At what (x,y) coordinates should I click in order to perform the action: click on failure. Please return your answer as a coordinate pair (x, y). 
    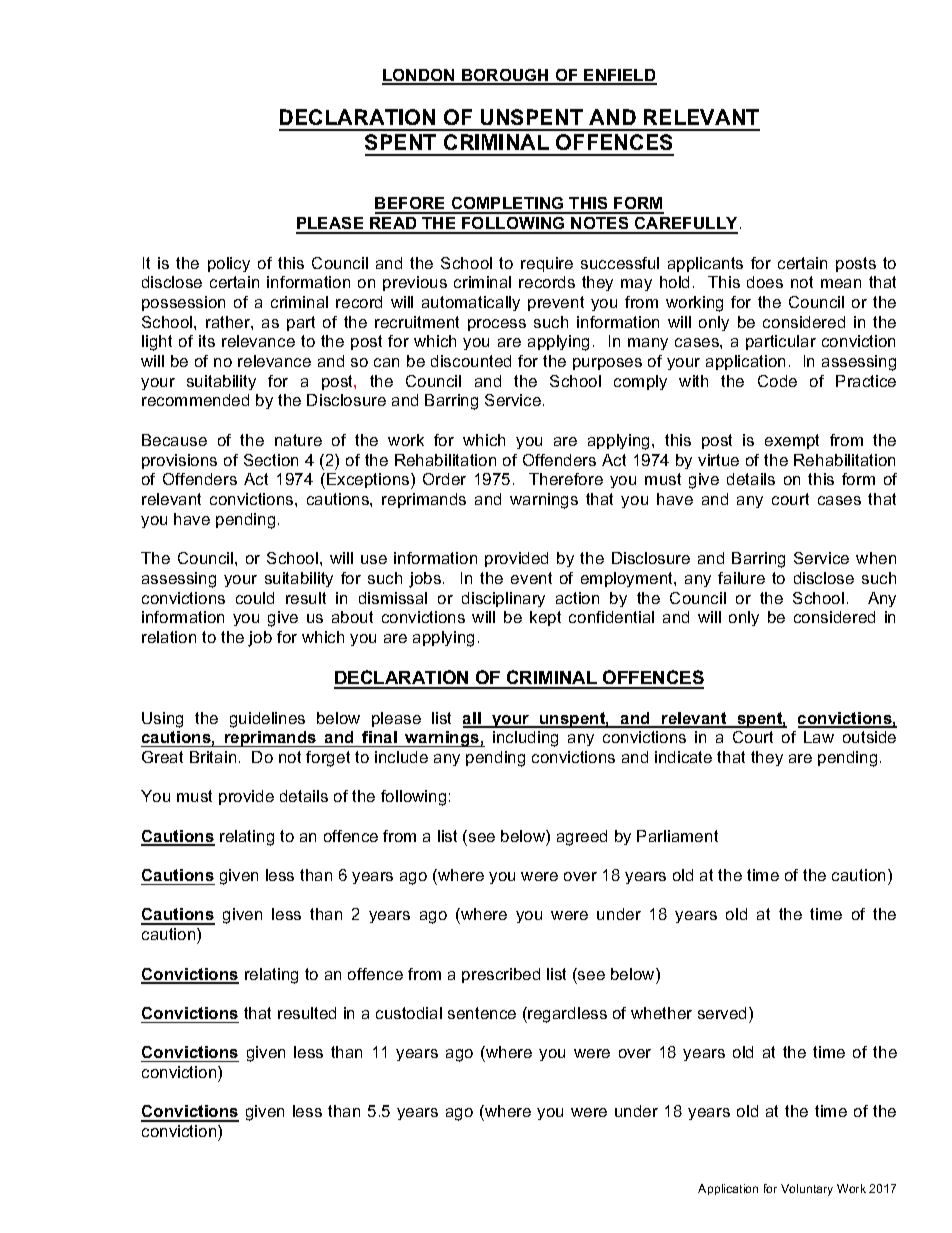
    Looking at the image, I should click on (741, 578).
